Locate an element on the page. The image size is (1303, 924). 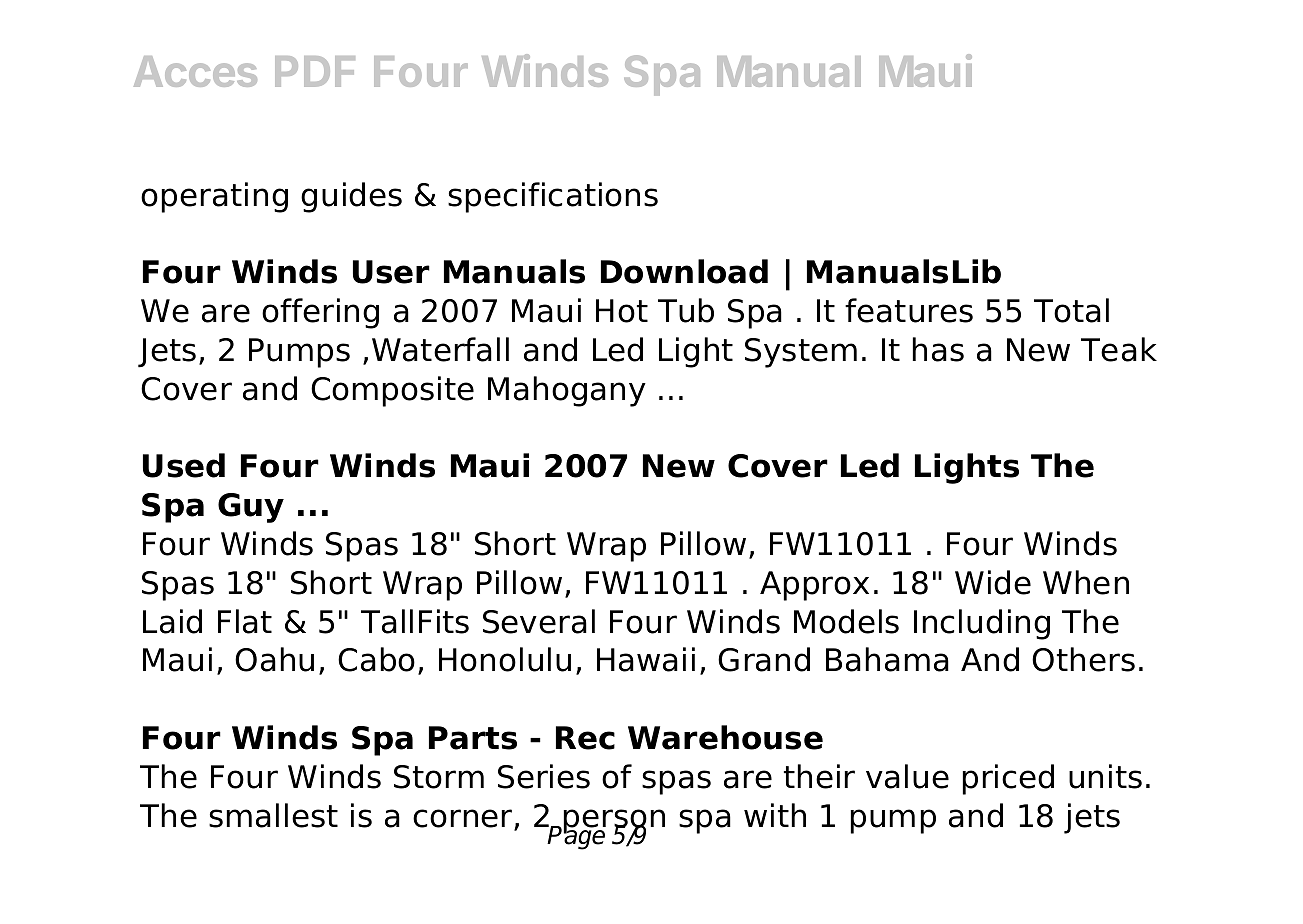
smallest is located at coordinates (273, 815).
